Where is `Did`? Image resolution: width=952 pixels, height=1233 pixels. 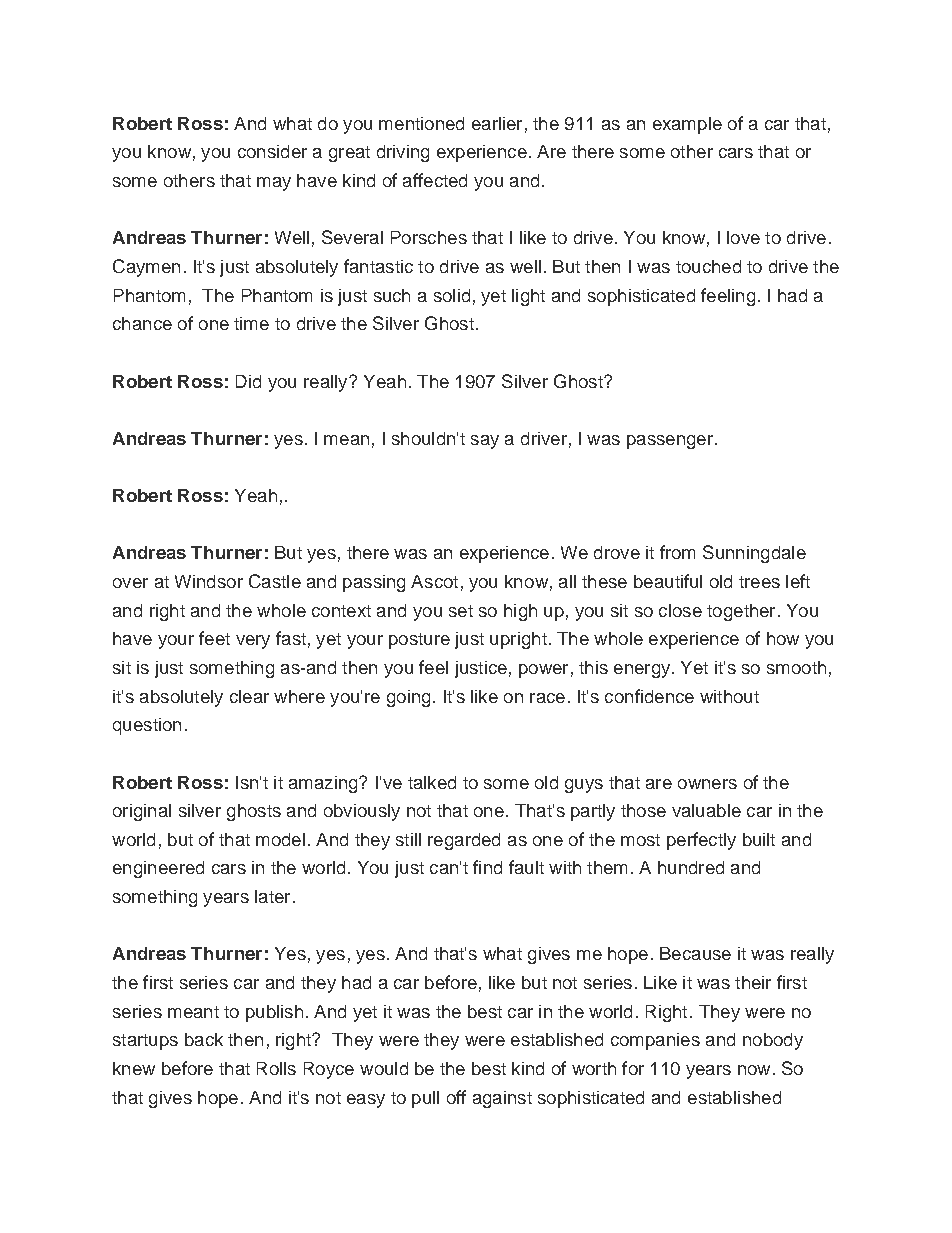
Did is located at coordinates (248, 381).
